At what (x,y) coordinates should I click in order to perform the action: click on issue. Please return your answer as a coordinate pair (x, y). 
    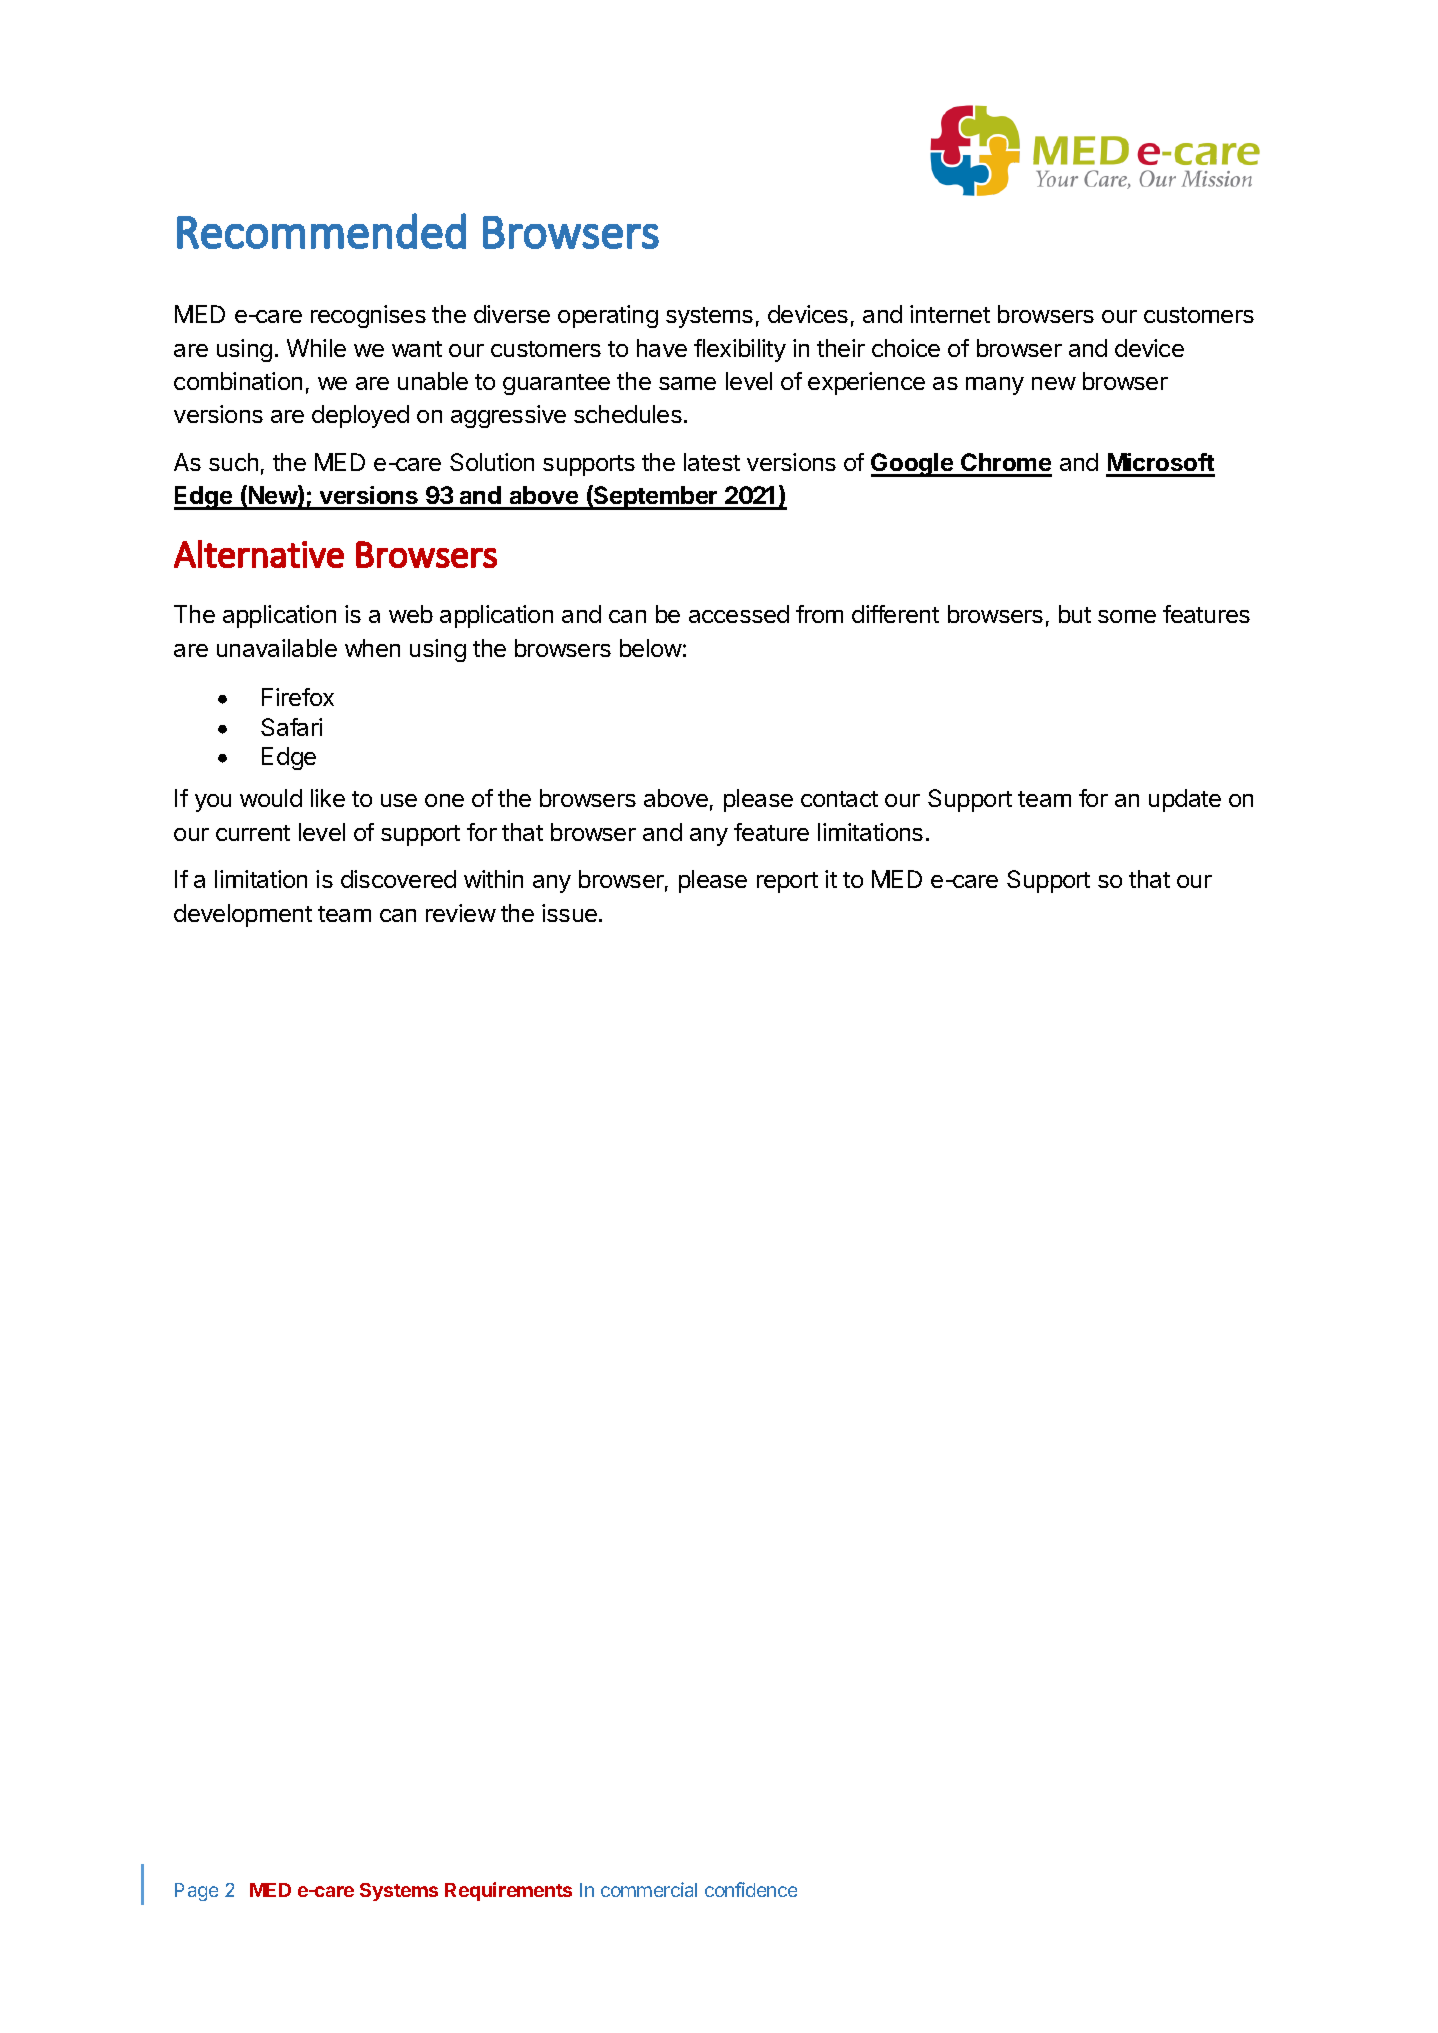
    Looking at the image, I should click on (569, 913).
